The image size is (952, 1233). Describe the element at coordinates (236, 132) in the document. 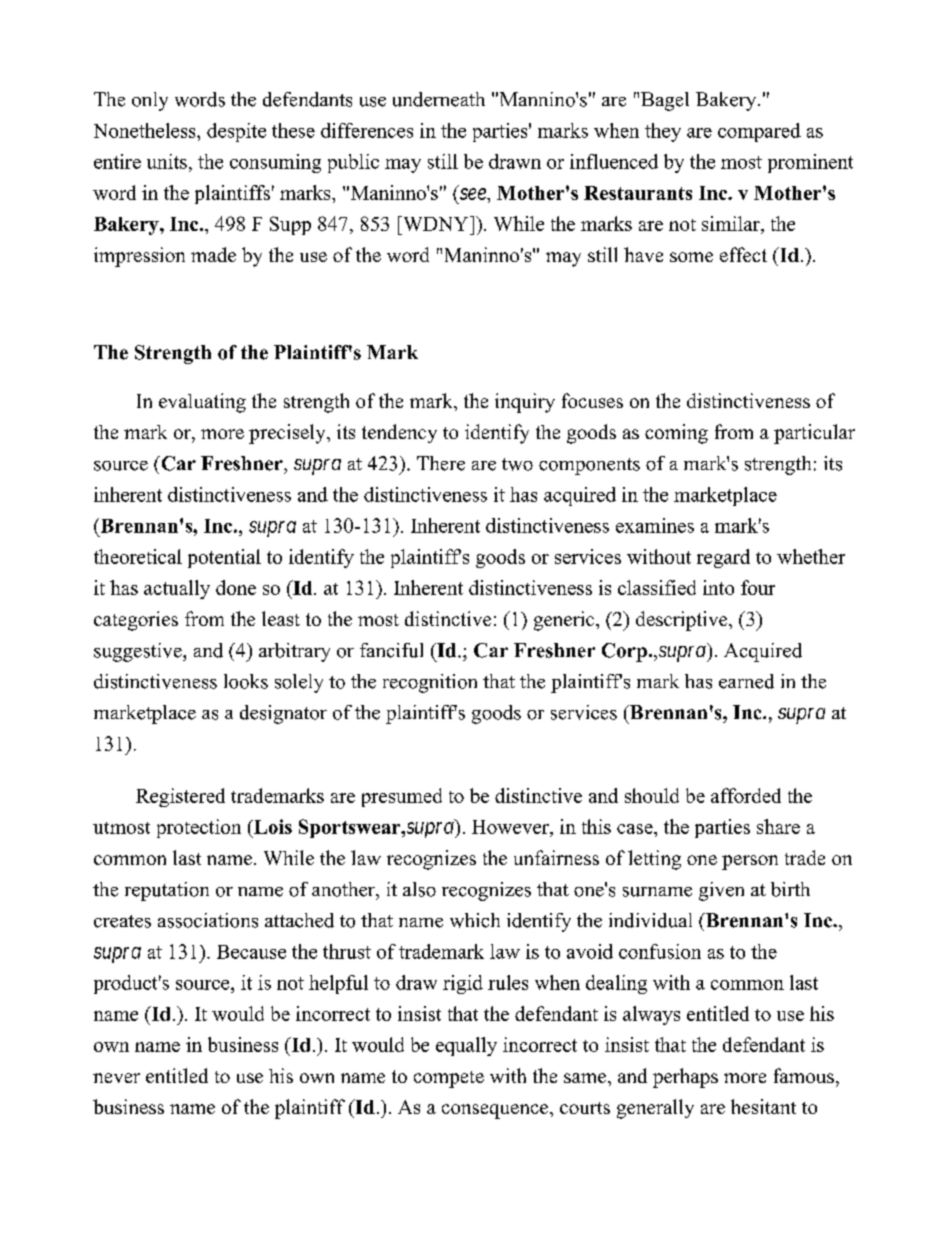

I see `despite` at that location.
